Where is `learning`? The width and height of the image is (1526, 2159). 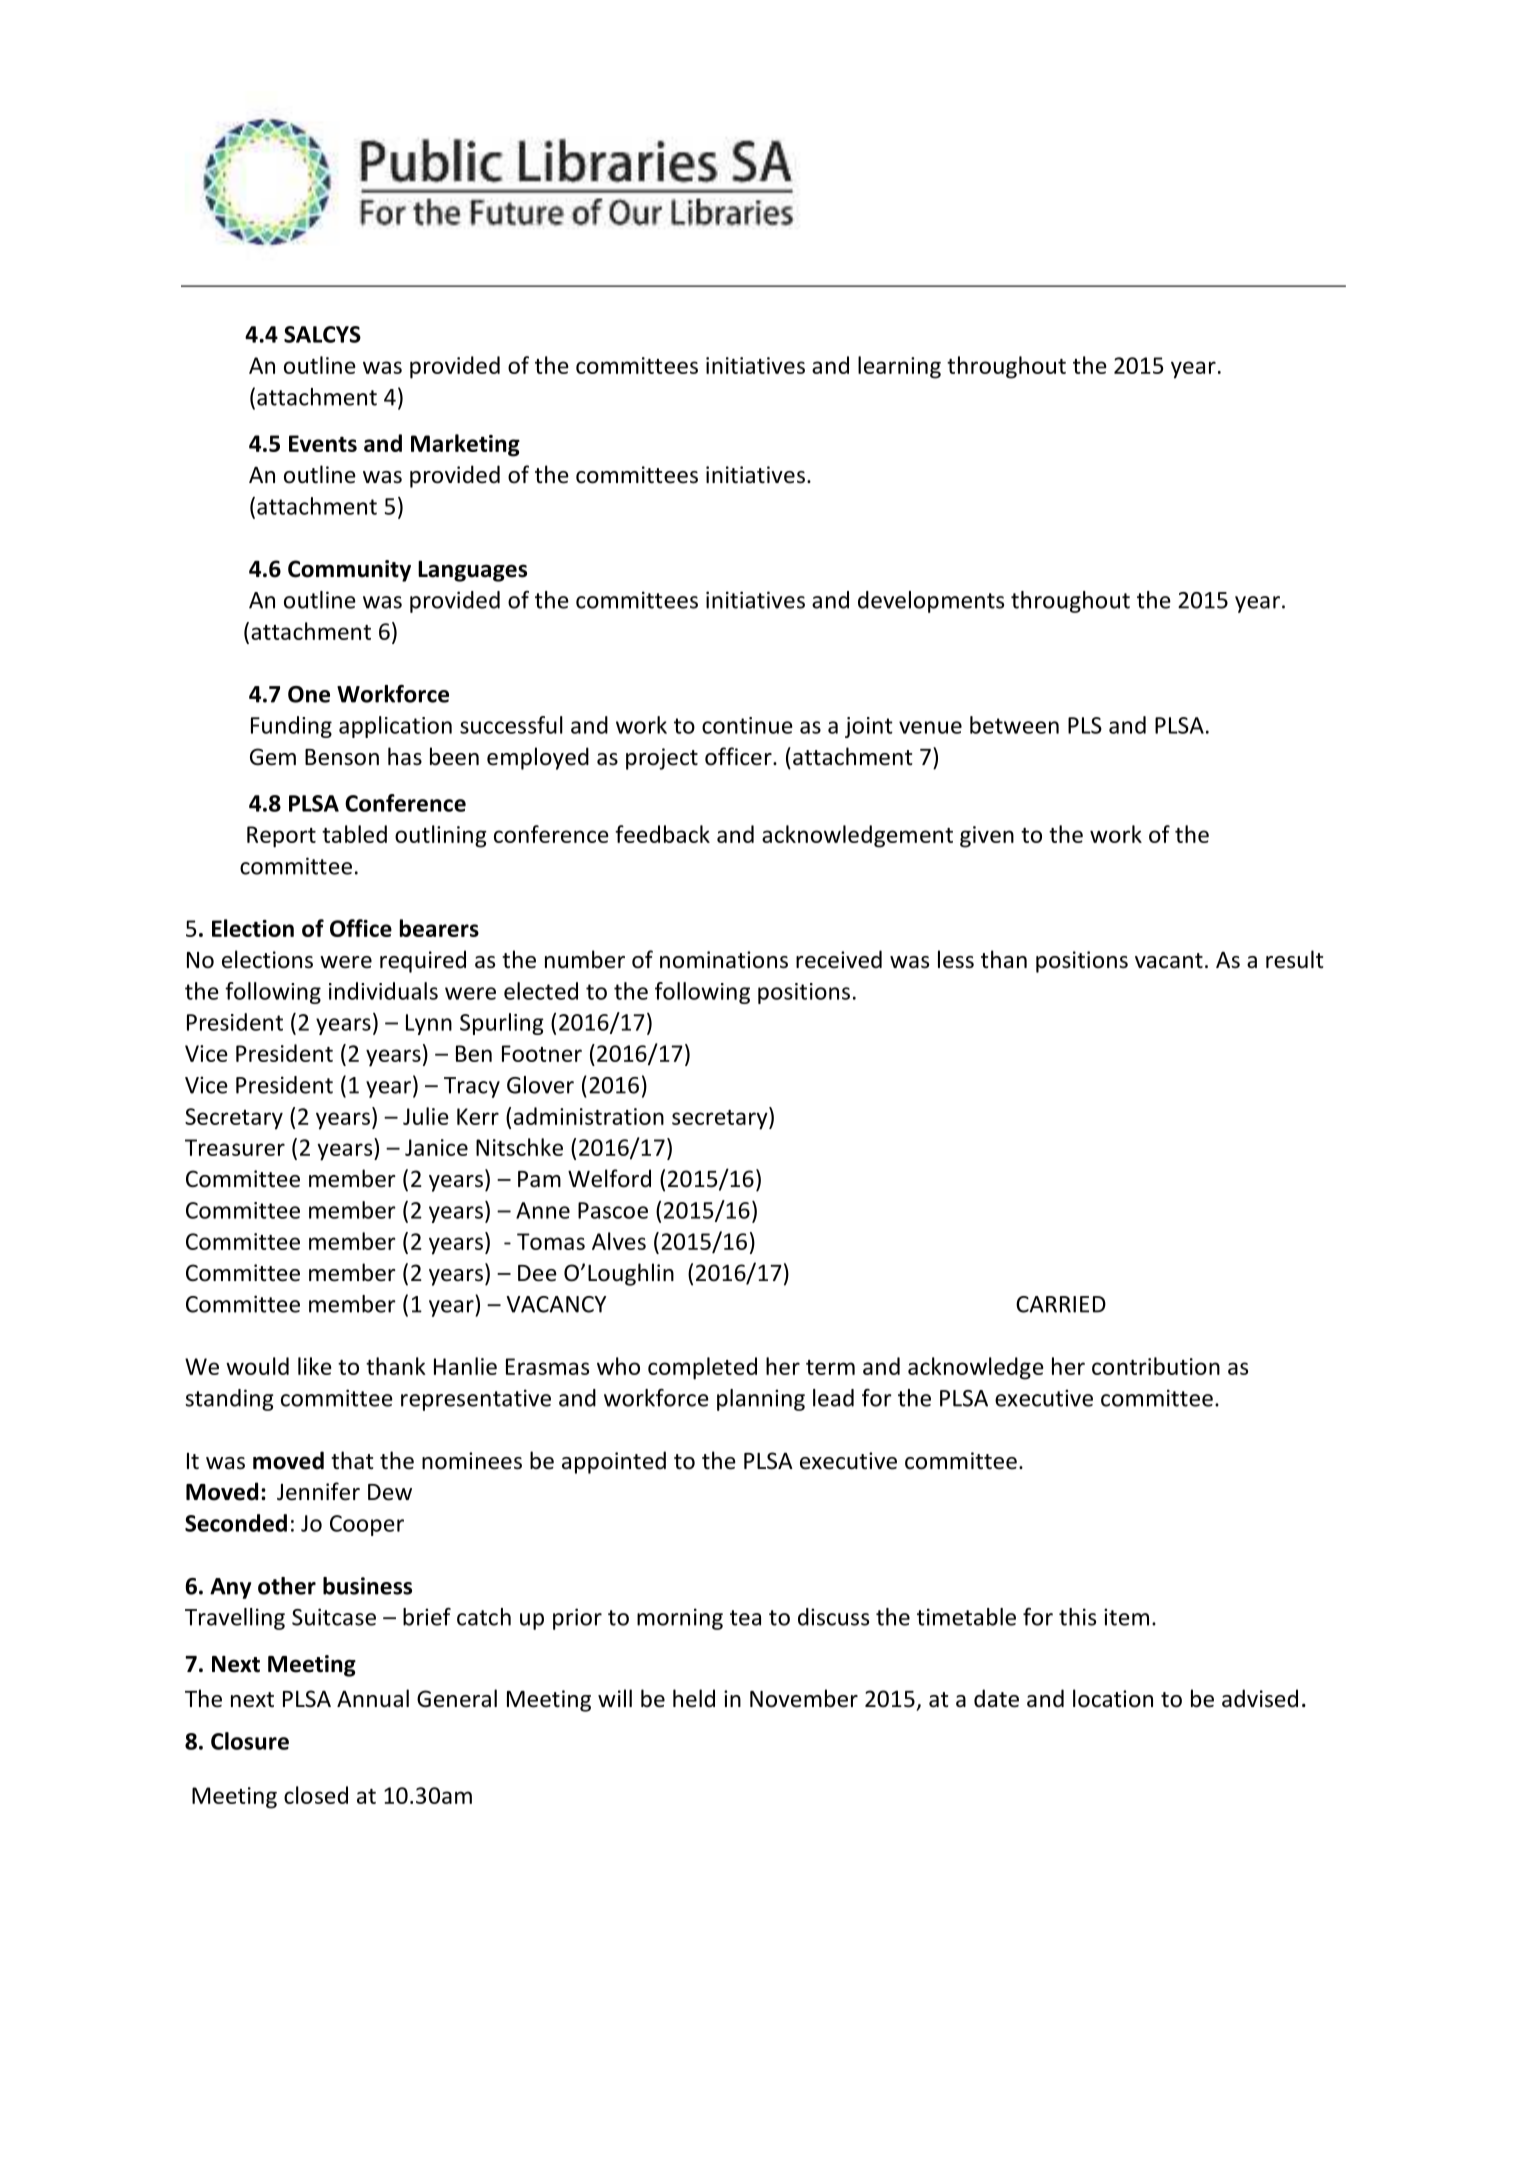
learning is located at coordinates (899, 367).
